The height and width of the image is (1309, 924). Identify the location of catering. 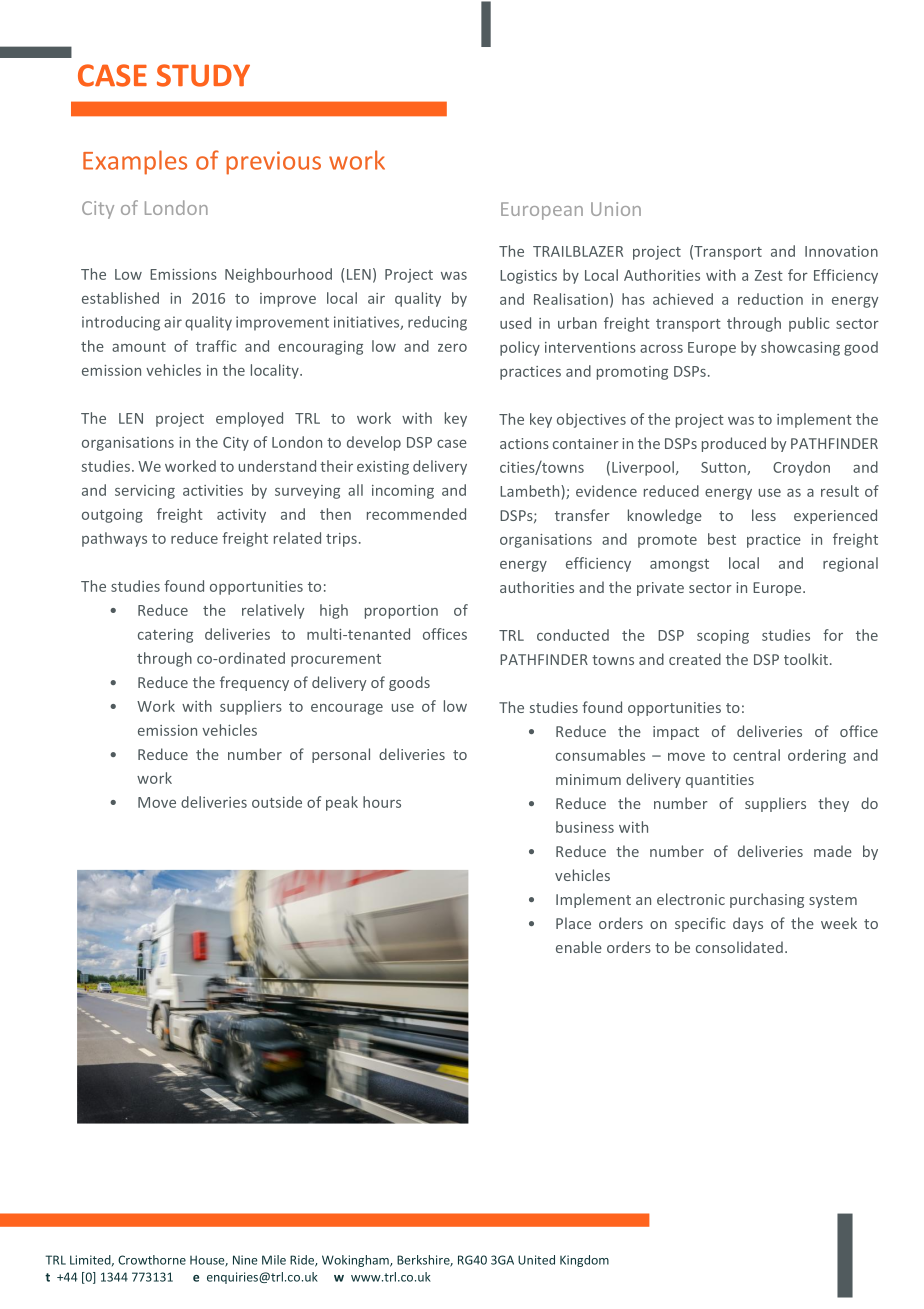
(165, 636).
